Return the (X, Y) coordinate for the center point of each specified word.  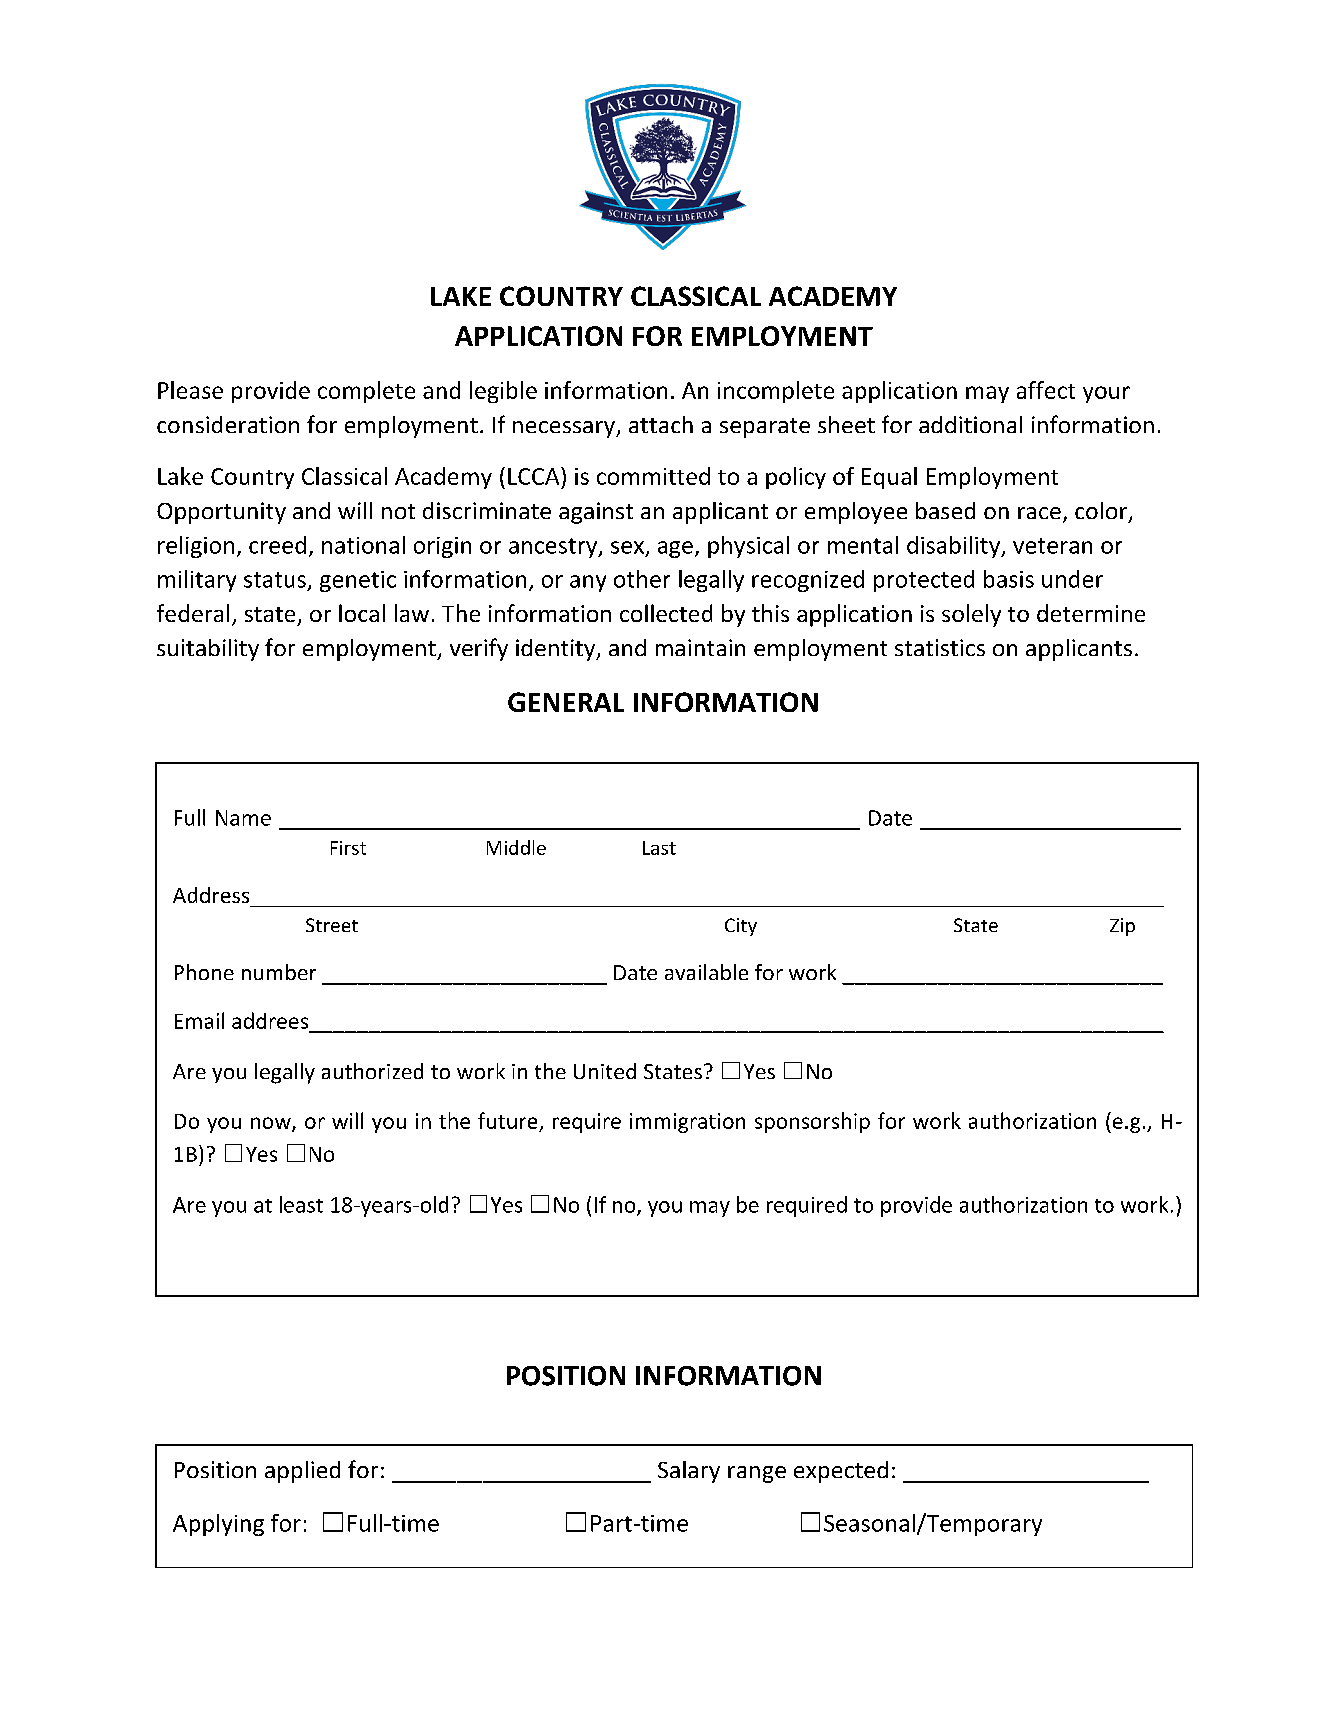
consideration (228, 424)
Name (243, 818)
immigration (687, 1123)
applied (302, 1472)
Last (659, 848)
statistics (940, 647)
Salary (689, 1472)
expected (841, 1472)
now (272, 1124)
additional (970, 424)
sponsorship (812, 1122)
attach (661, 424)
